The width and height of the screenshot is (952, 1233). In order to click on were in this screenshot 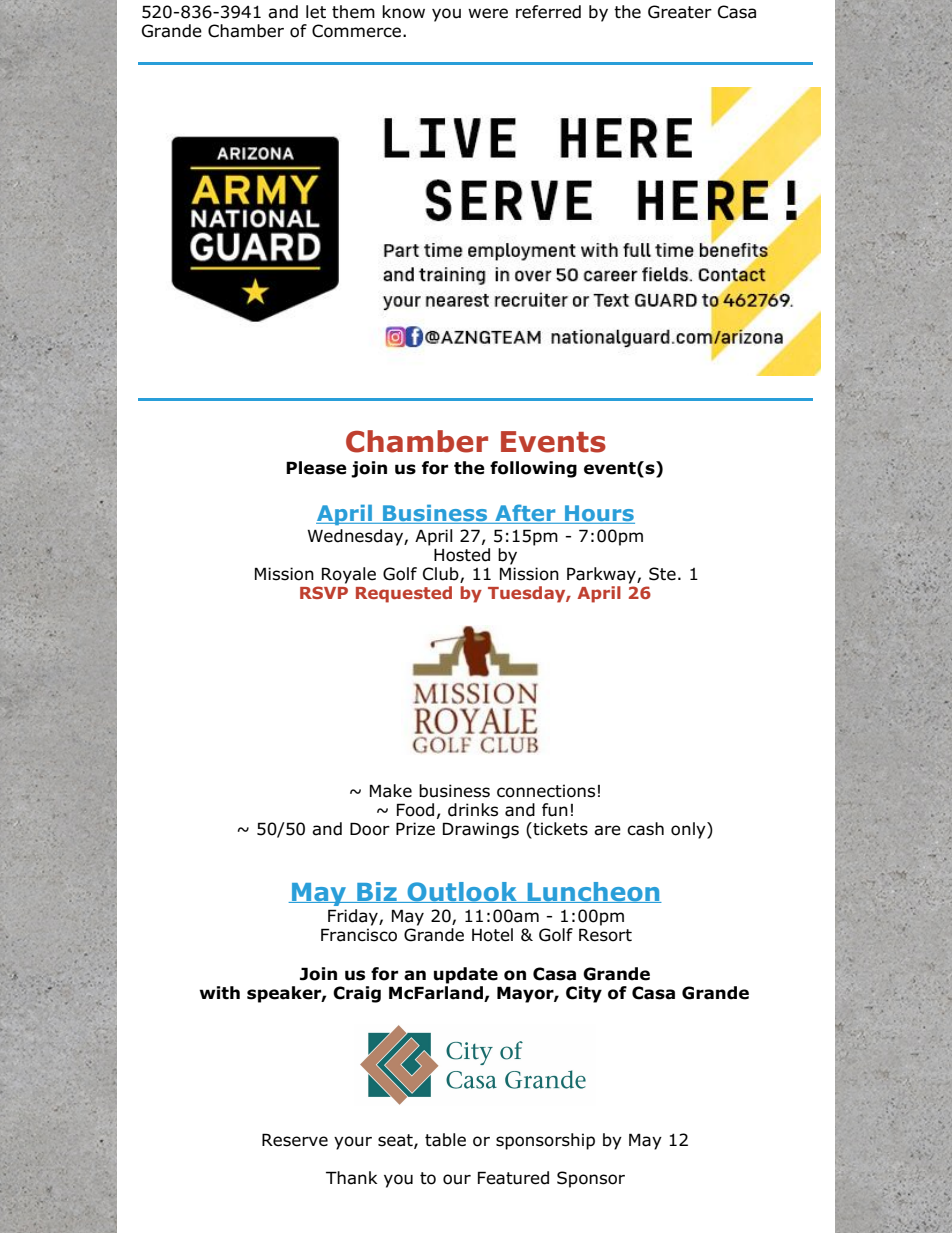, I will do `click(488, 13)`.
